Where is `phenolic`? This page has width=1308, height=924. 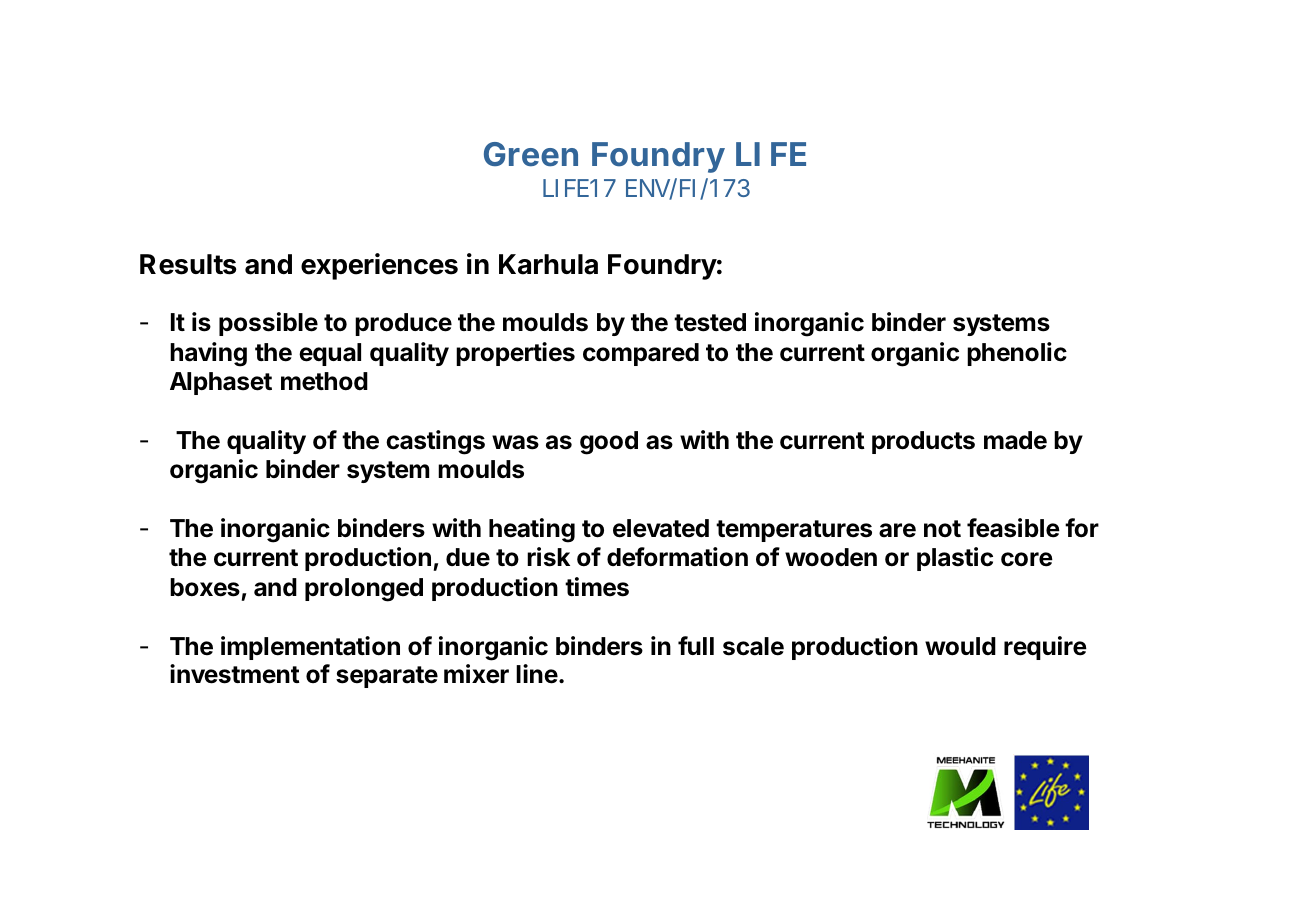 phenolic is located at coordinates (1017, 354).
